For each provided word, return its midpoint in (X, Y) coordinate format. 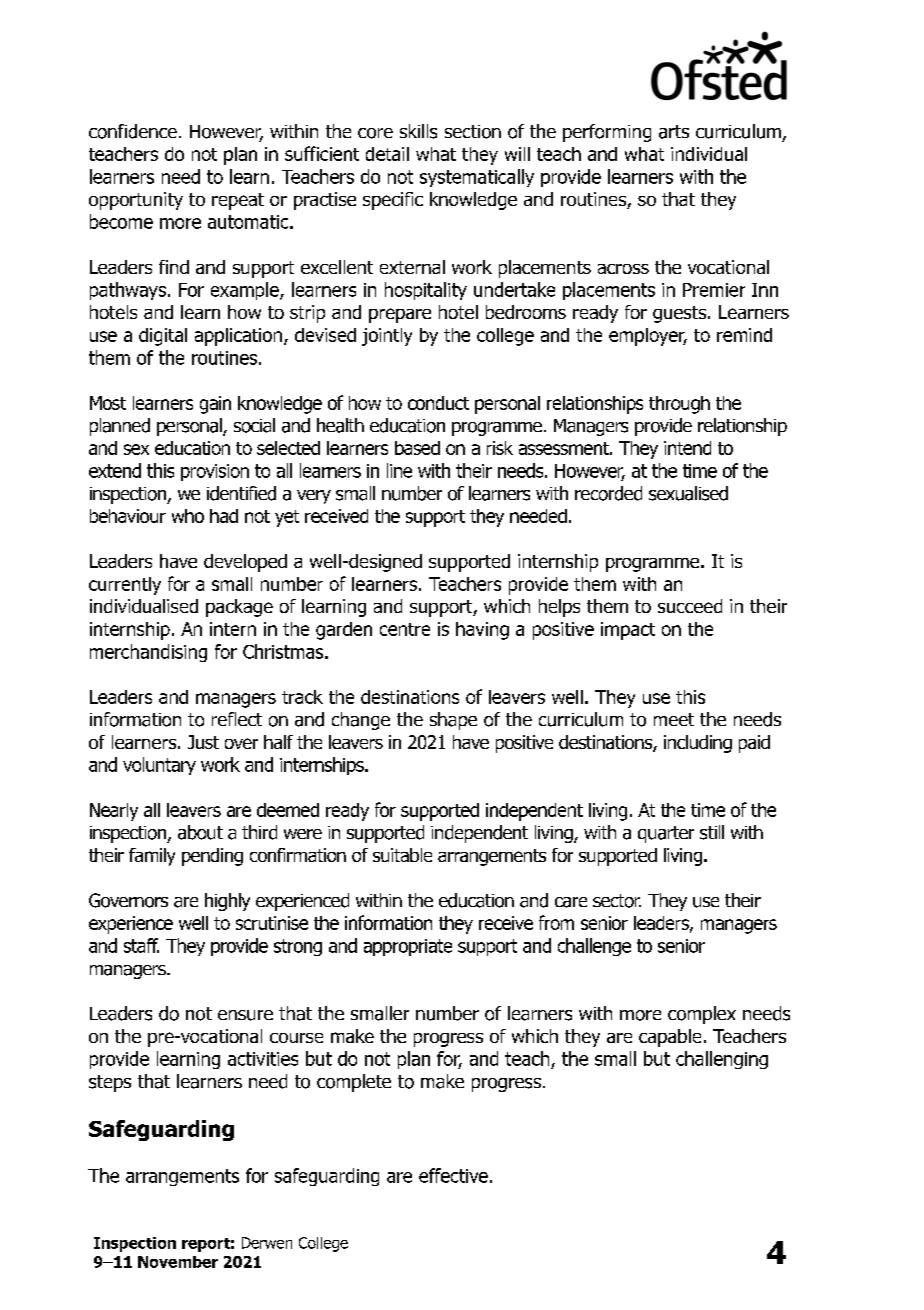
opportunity (136, 201)
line (399, 470)
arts (674, 132)
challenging (722, 1060)
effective (453, 1175)
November (178, 1262)
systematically (477, 178)
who (188, 516)
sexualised (688, 493)
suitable (402, 855)
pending (212, 857)
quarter (666, 834)
